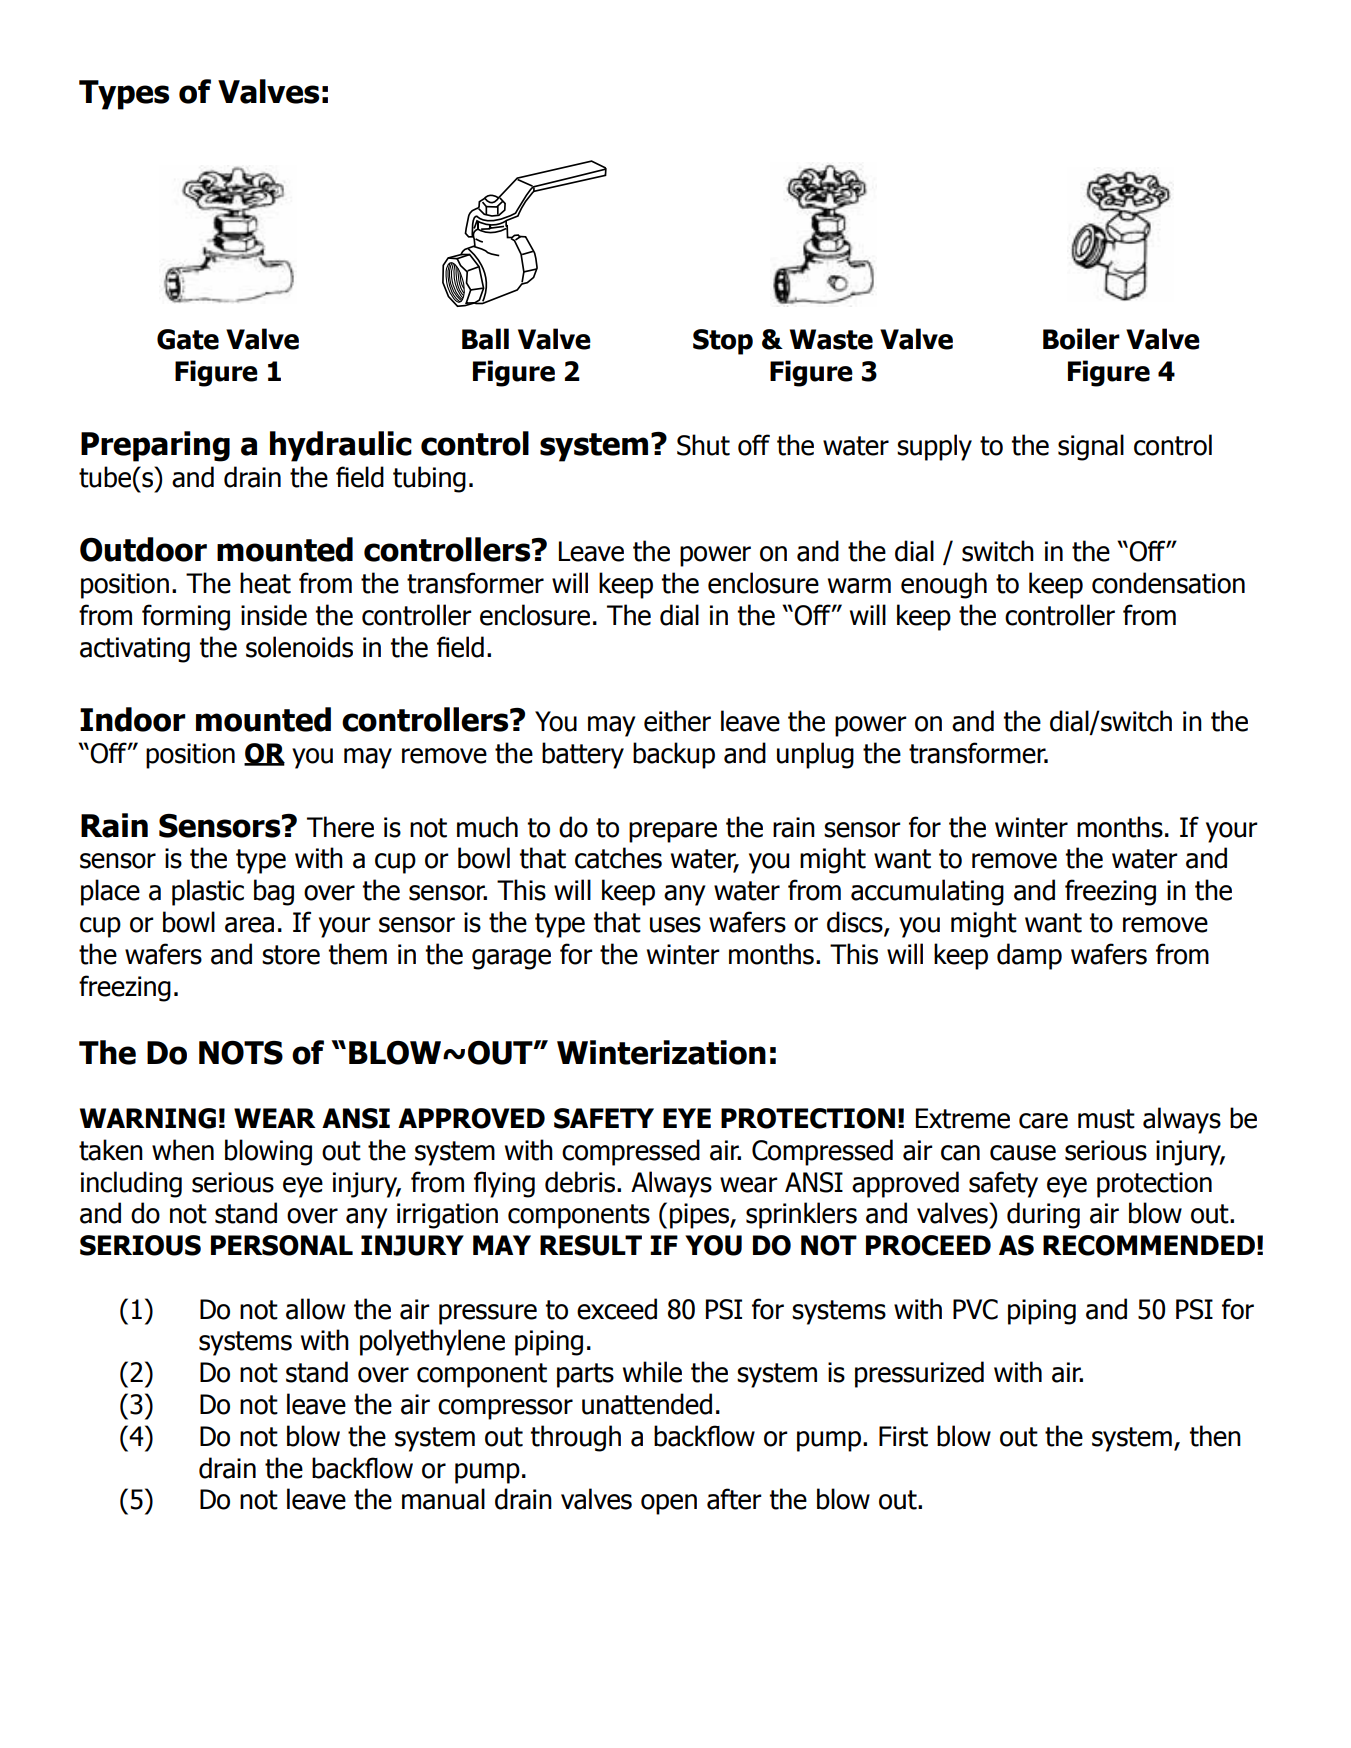 Image resolution: width=1351 pixels, height=1748 pixels. Describe the element at coordinates (1215, 1436) in the screenshot. I see `then` at that location.
